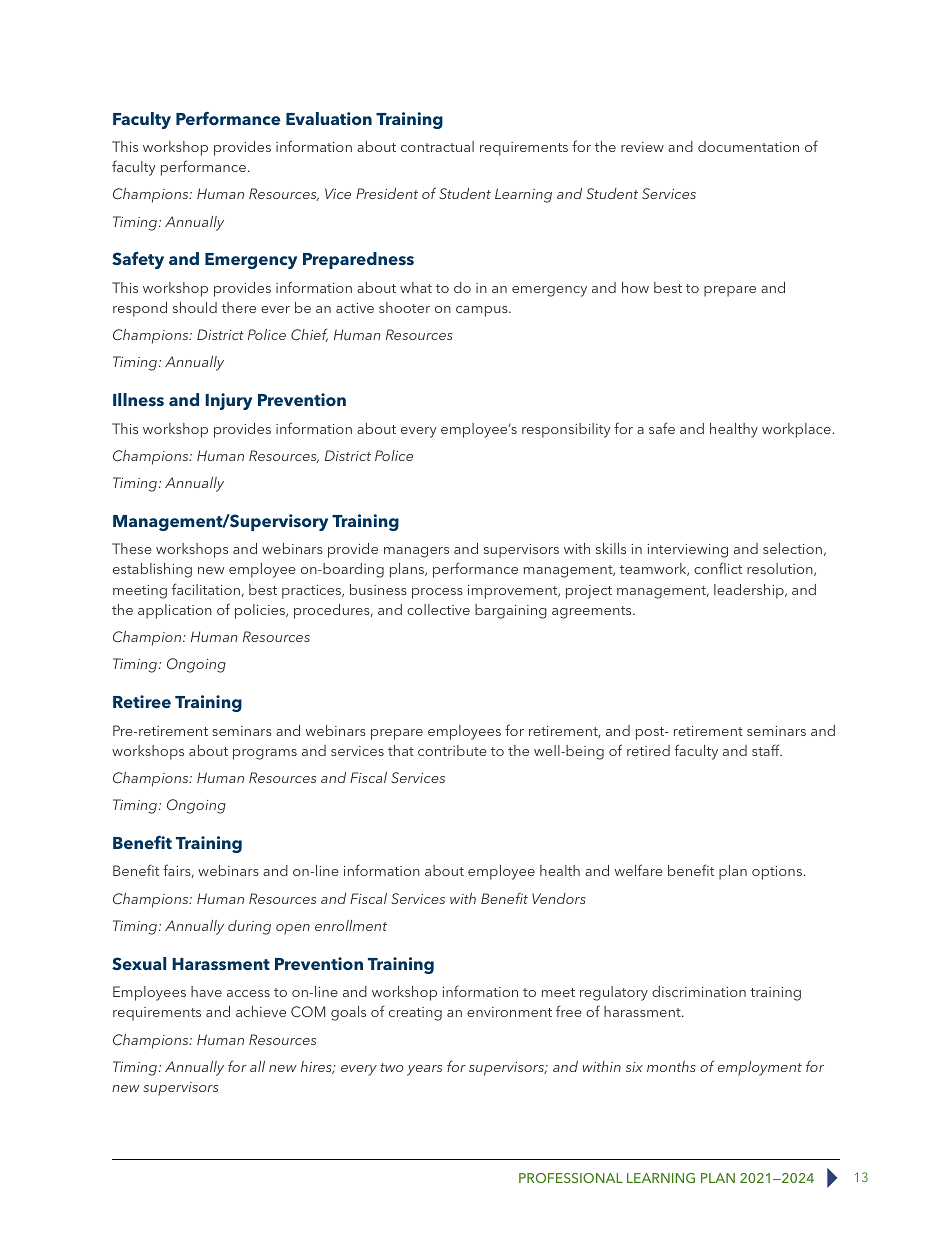 The image size is (952, 1233). I want to click on managers, so click(416, 552).
